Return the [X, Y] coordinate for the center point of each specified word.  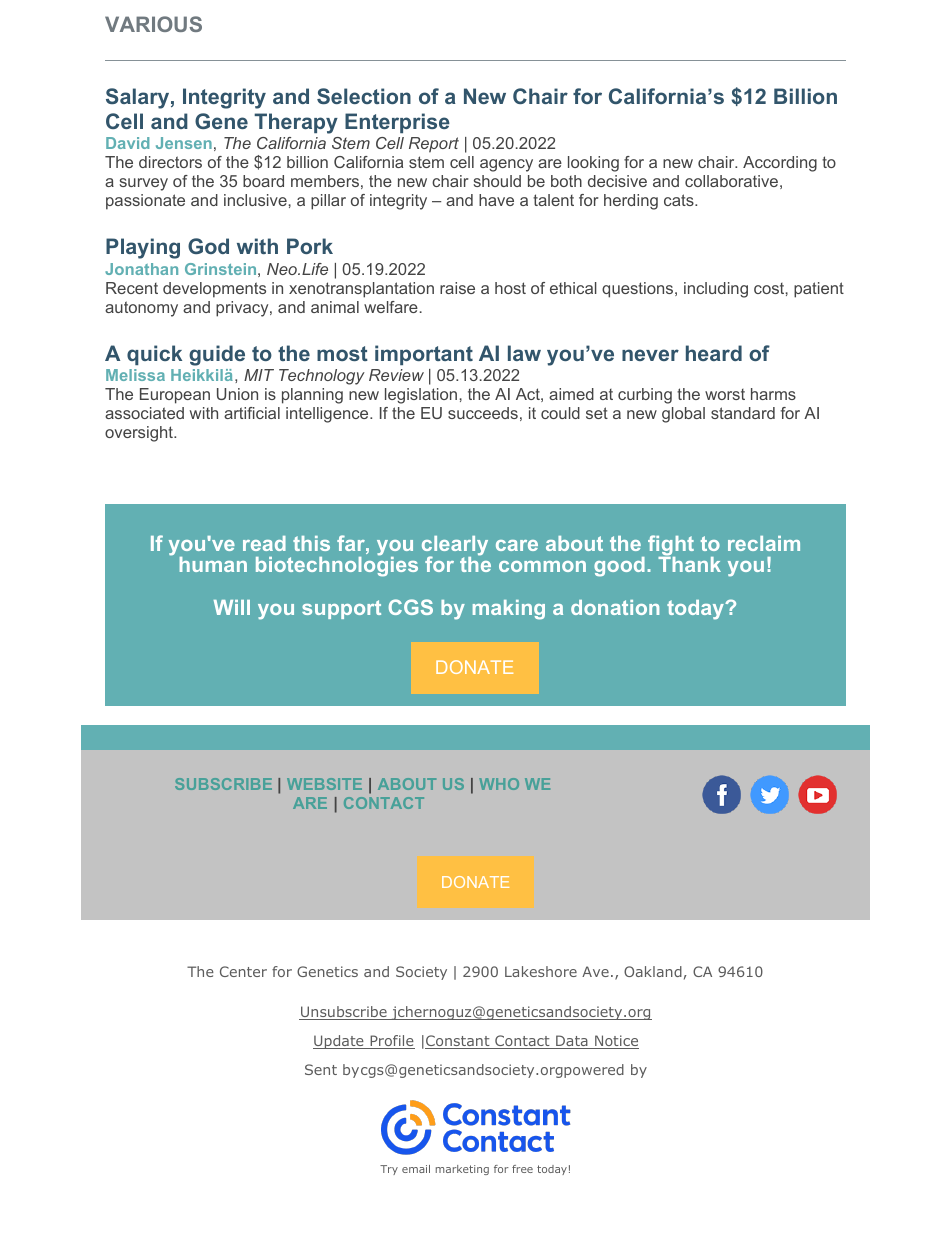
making [509, 610]
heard [714, 353]
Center [243, 971]
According [780, 164]
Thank [689, 563]
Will [232, 607]
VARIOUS [153, 24]
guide [217, 355]
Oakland [653, 971]
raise [457, 288]
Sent [321, 1069]
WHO [499, 784]
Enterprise [397, 123]
